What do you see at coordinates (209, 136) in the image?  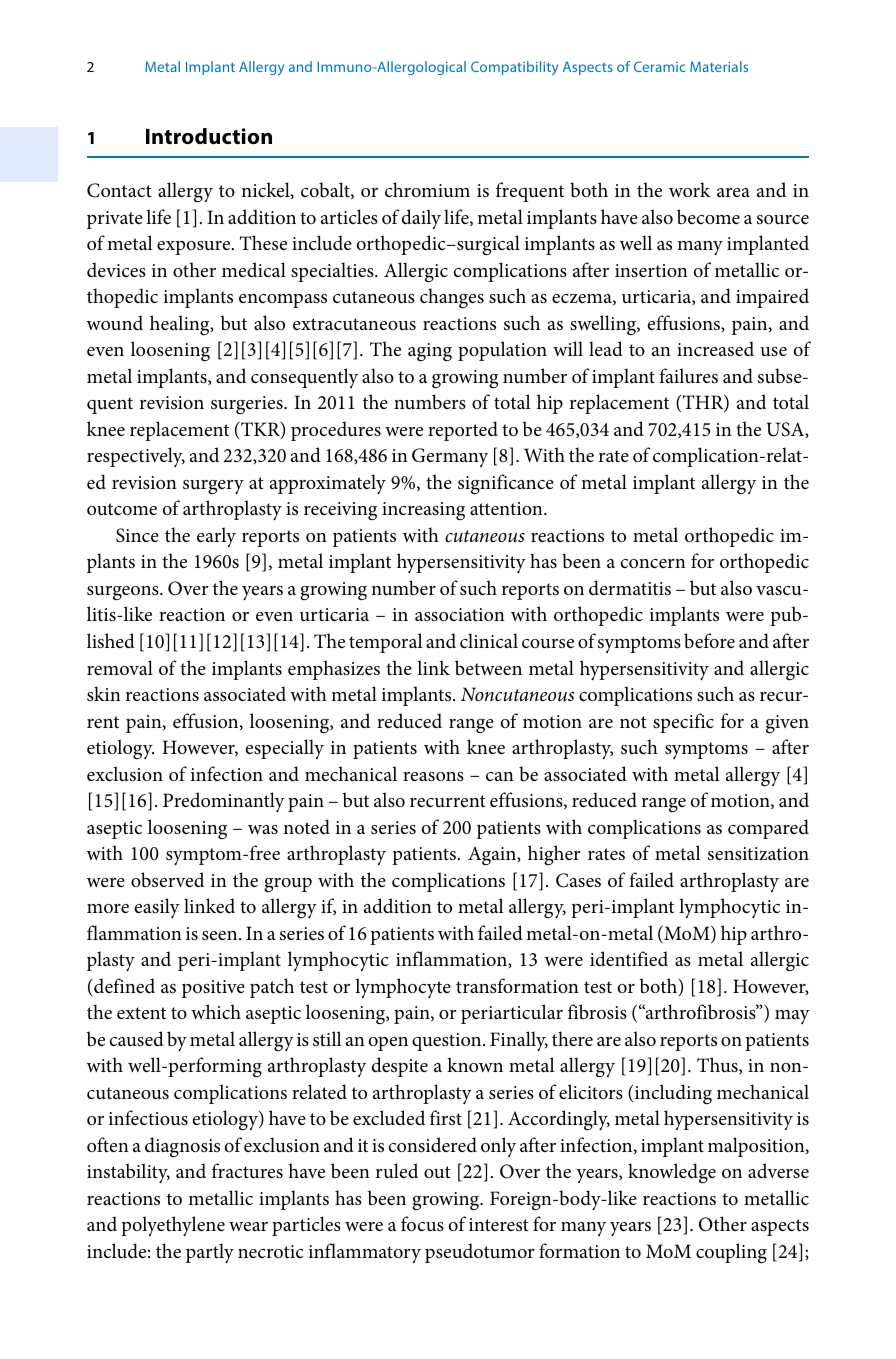 I see `Introduction` at bounding box center [209, 136].
